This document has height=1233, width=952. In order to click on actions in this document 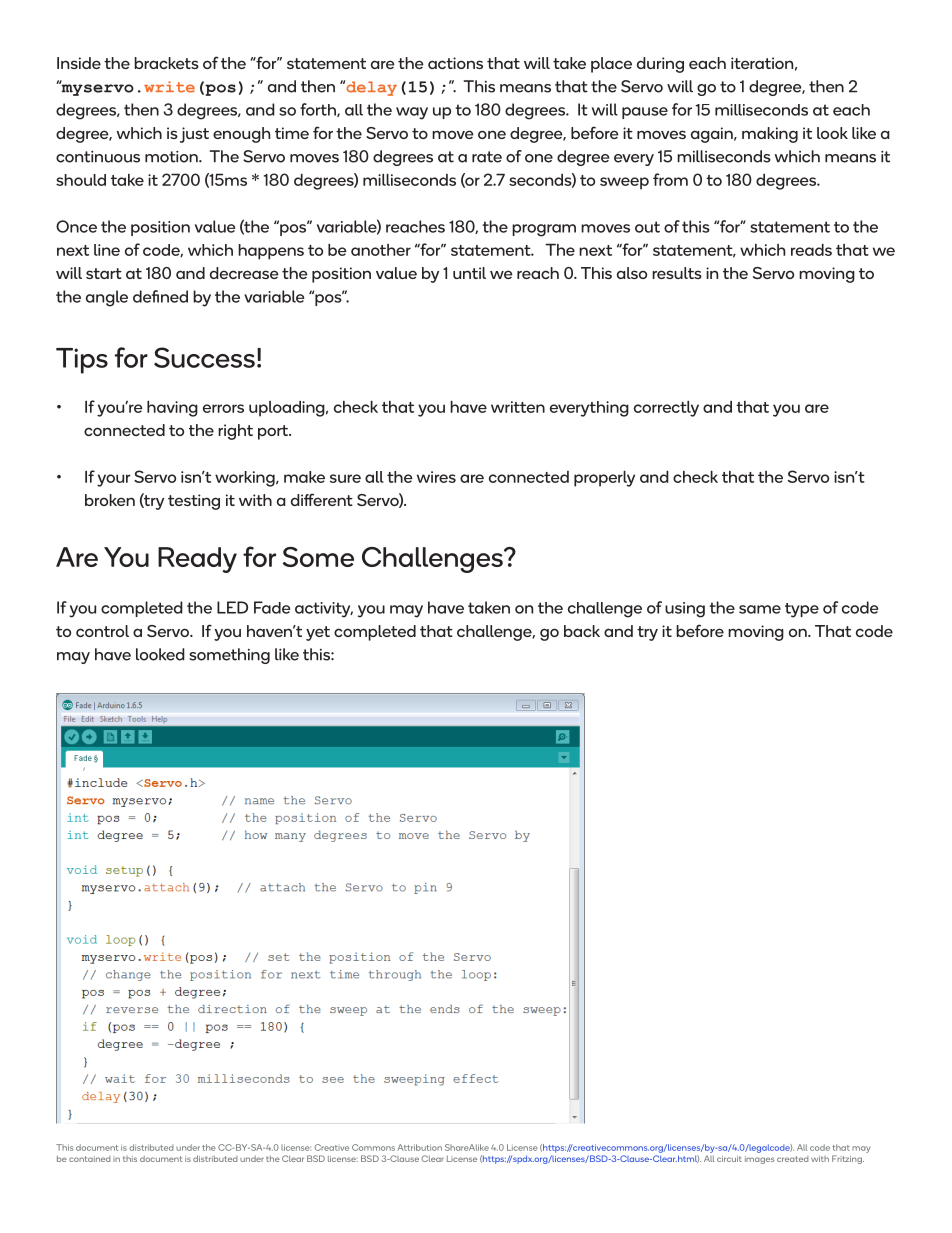, I will do `click(455, 63)`.
